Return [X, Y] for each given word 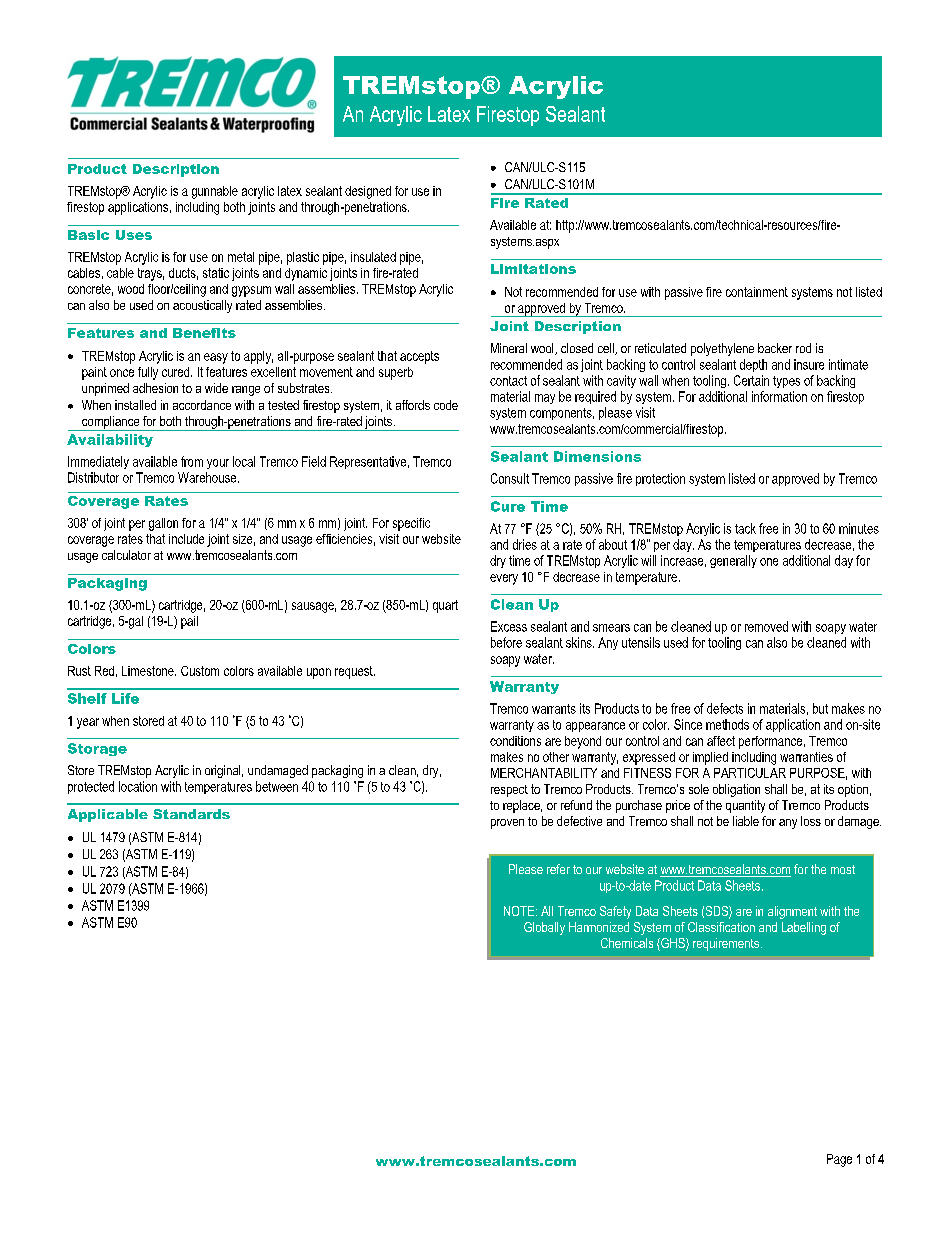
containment [757, 292]
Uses [134, 235]
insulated [373, 257]
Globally [544, 928]
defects [725, 708]
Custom [200, 671]
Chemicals [627, 943]
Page [839, 1160]
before [506, 642]
